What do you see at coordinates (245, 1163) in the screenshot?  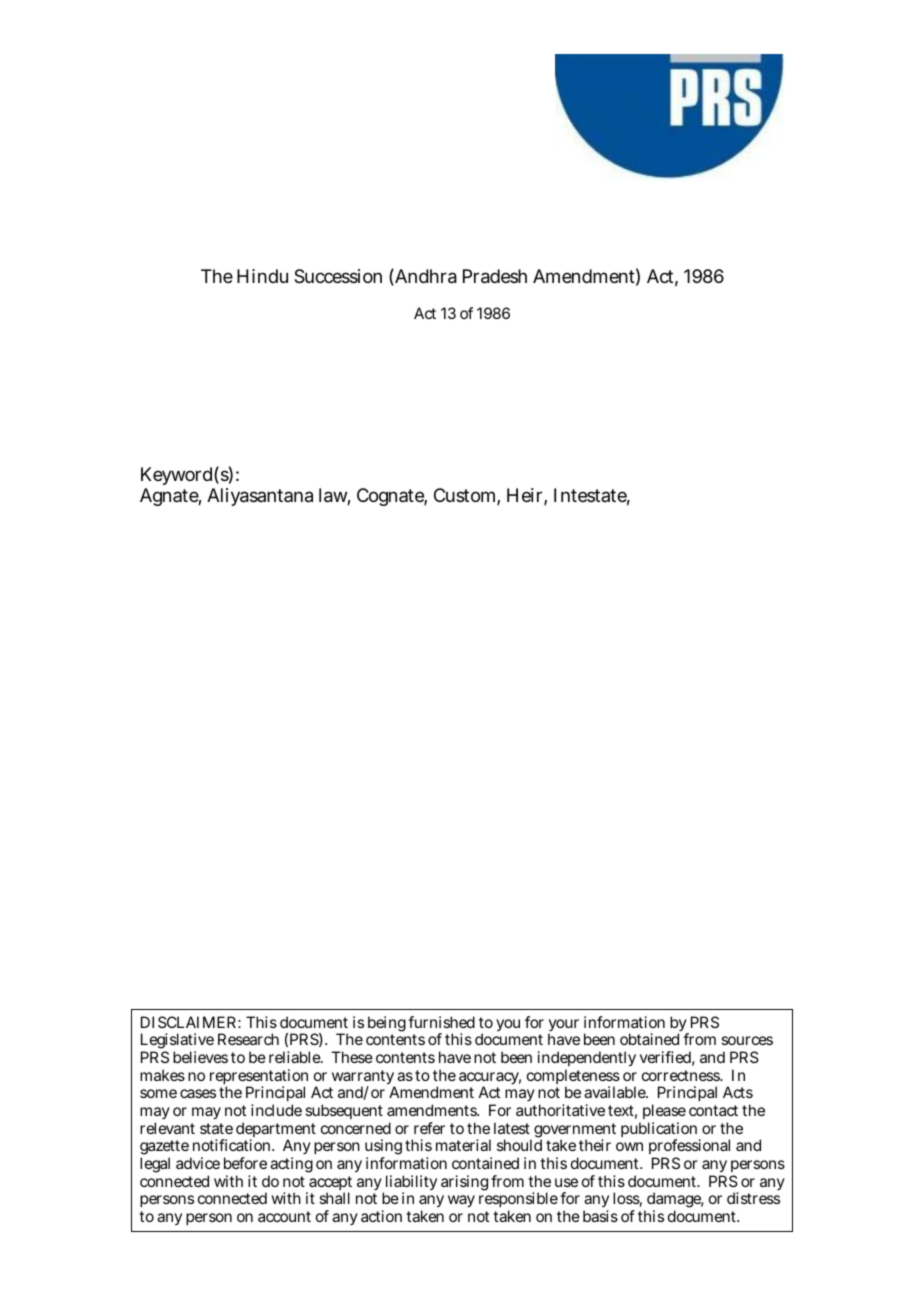 I see `before` at bounding box center [245, 1163].
